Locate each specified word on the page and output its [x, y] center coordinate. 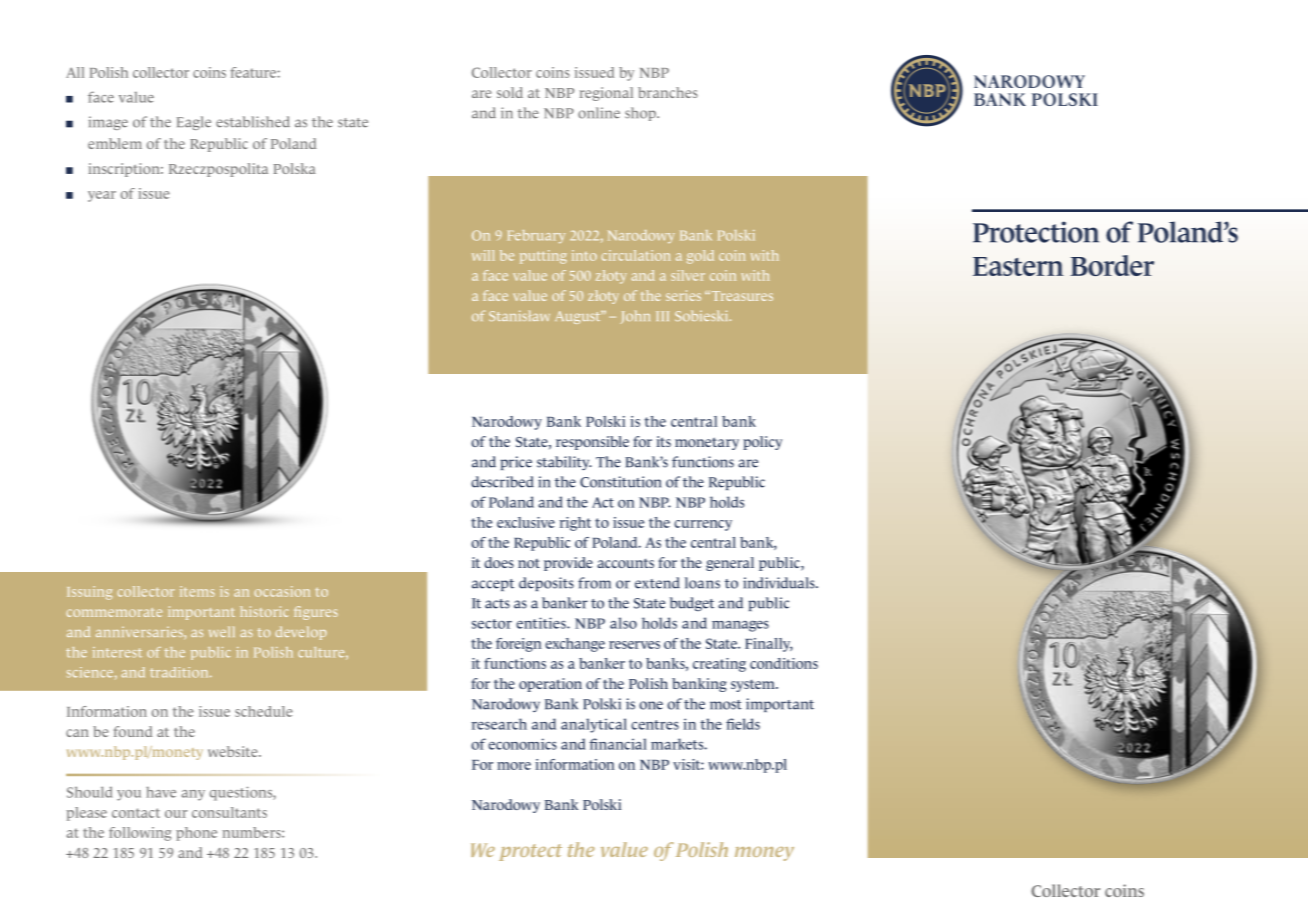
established [253, 122]
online [599, 113]
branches [668, 92]
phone [196, 834]
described [502, 482]
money [764, 854]
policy [762, 443]
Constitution [620, 482]
